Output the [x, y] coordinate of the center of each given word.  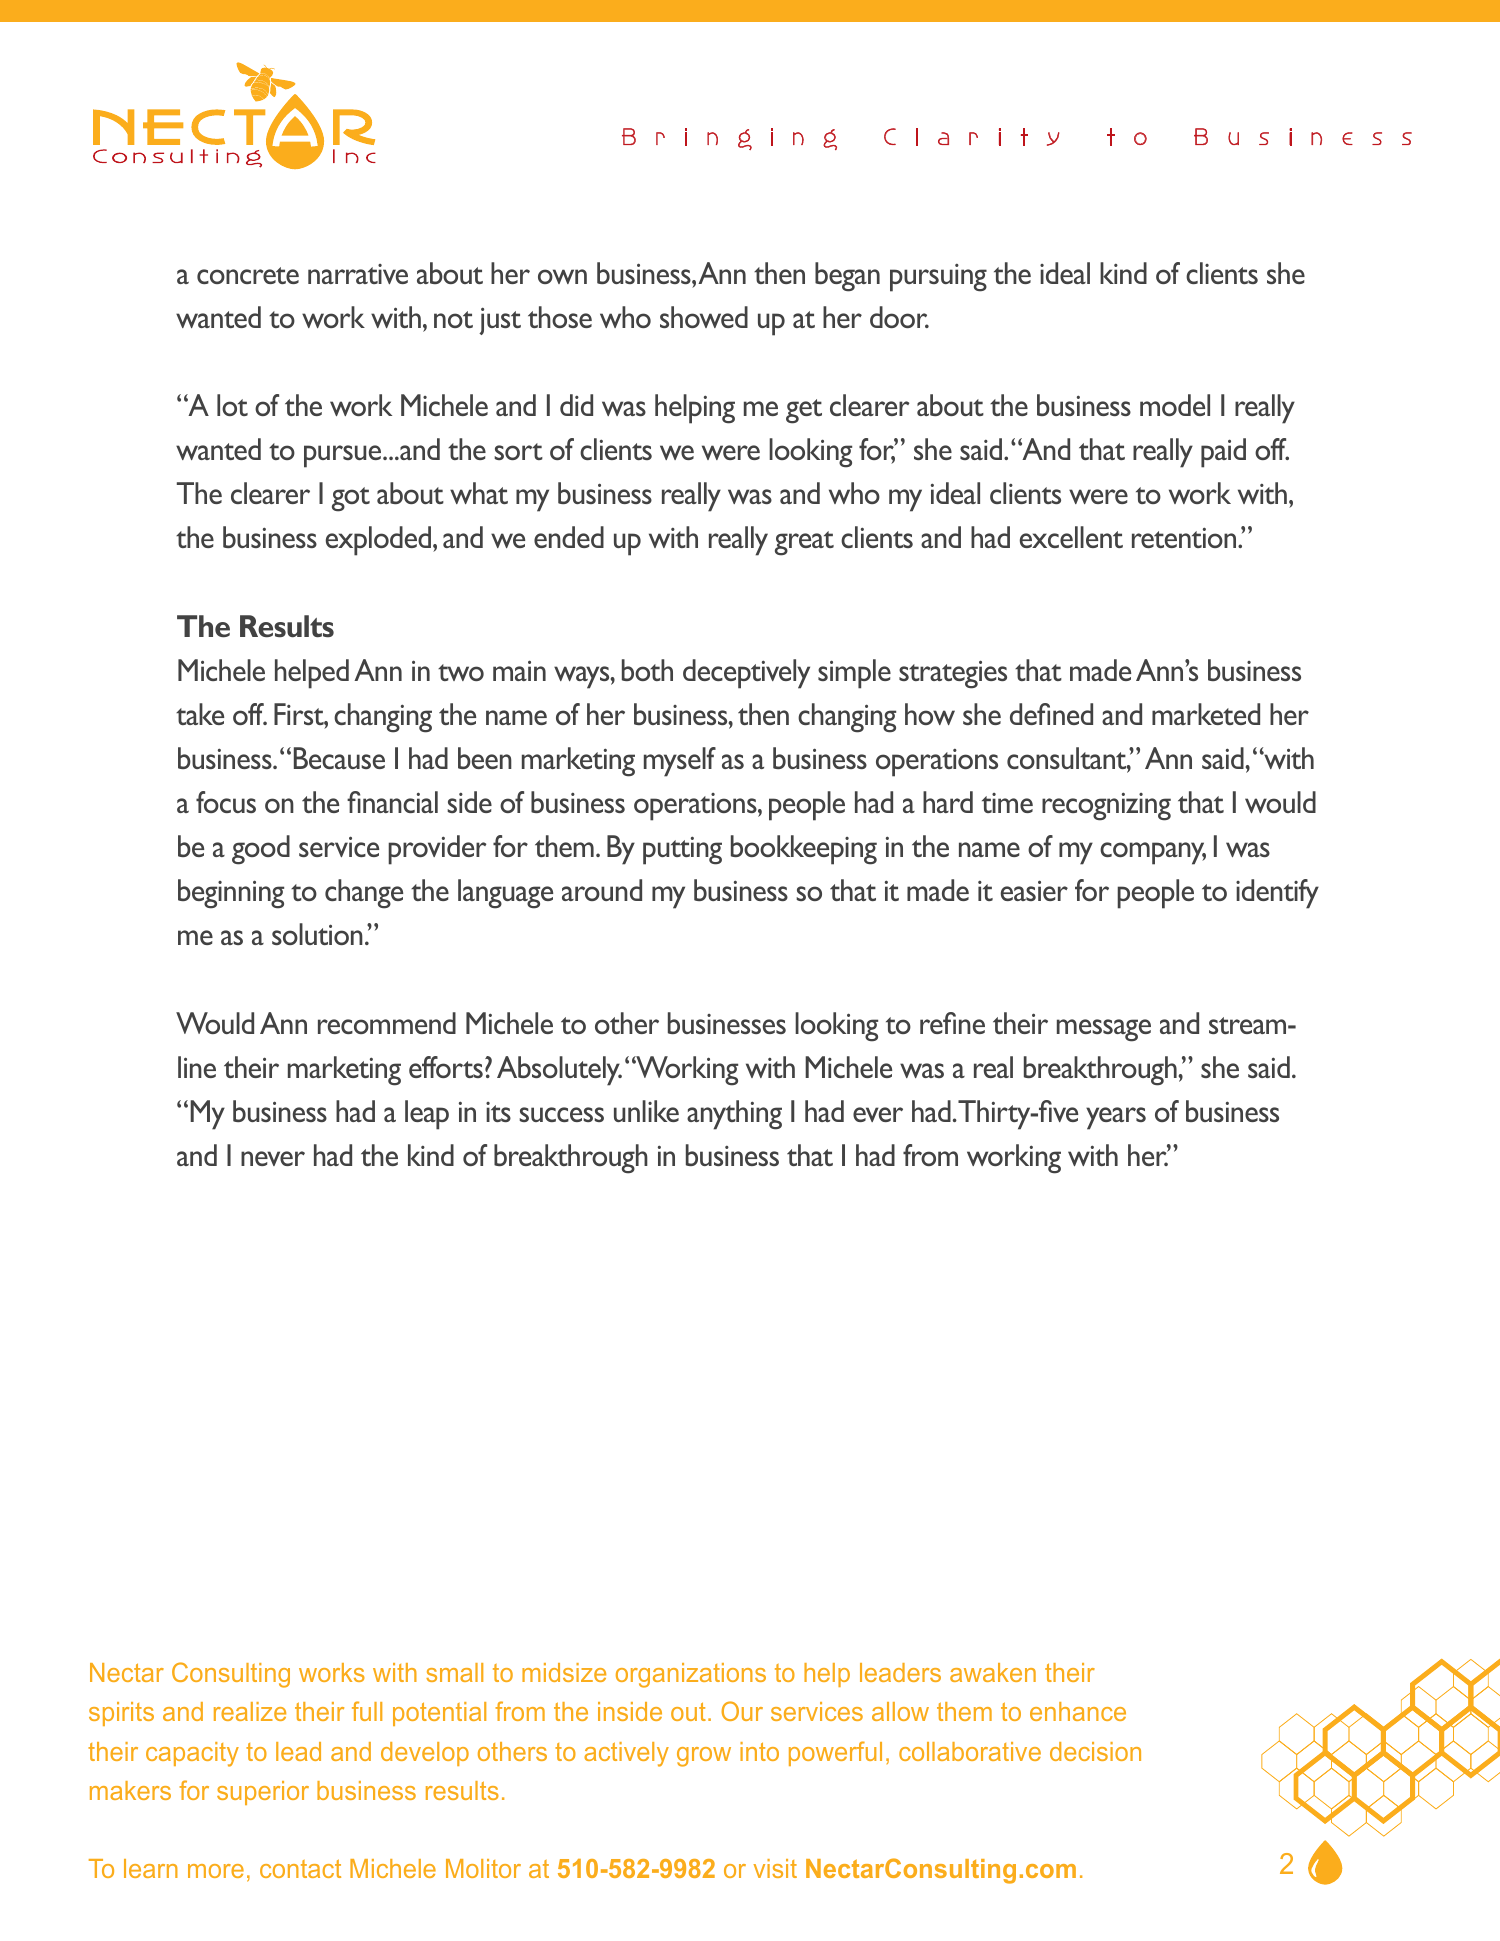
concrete [248, 275]
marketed [1206, 714]
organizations [691, 1675]
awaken [993, 1672]
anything [734, 1115]
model [1175, 405]
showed [704, 317]
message [1104, 1030]
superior [263, 1793]
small [454, 1672]
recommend [387, 1023]
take [200, 714]
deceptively [746, 674]
